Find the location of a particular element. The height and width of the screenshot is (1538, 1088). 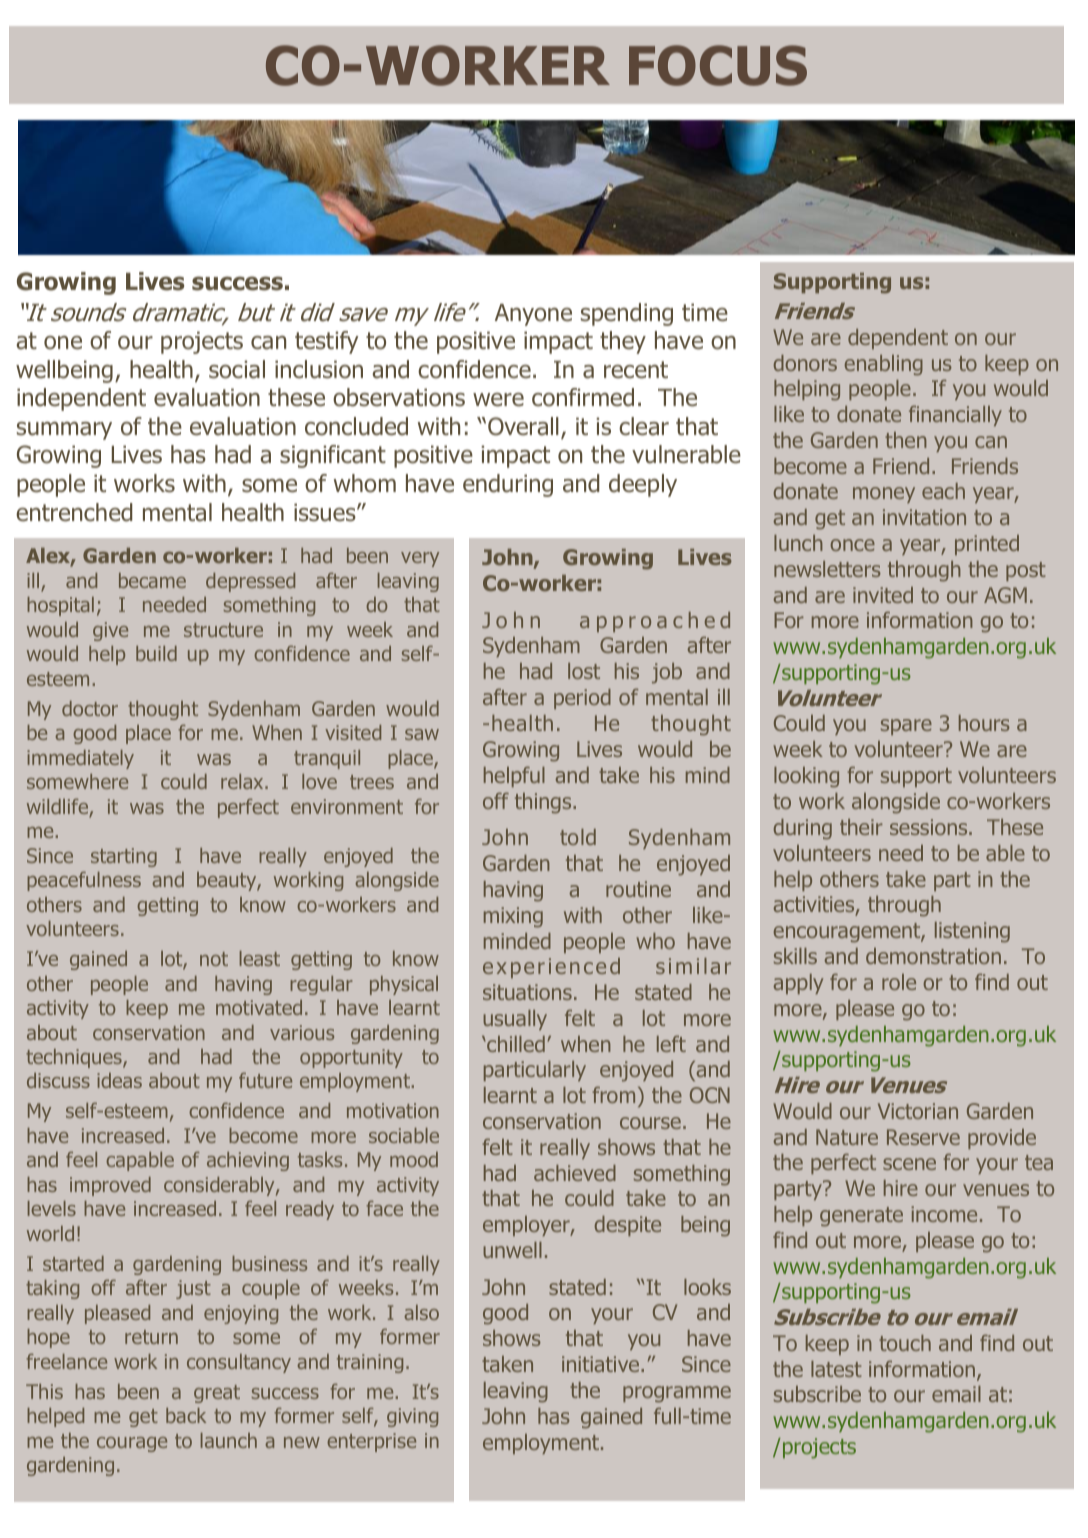

things is located at coordinates (544, 803).
